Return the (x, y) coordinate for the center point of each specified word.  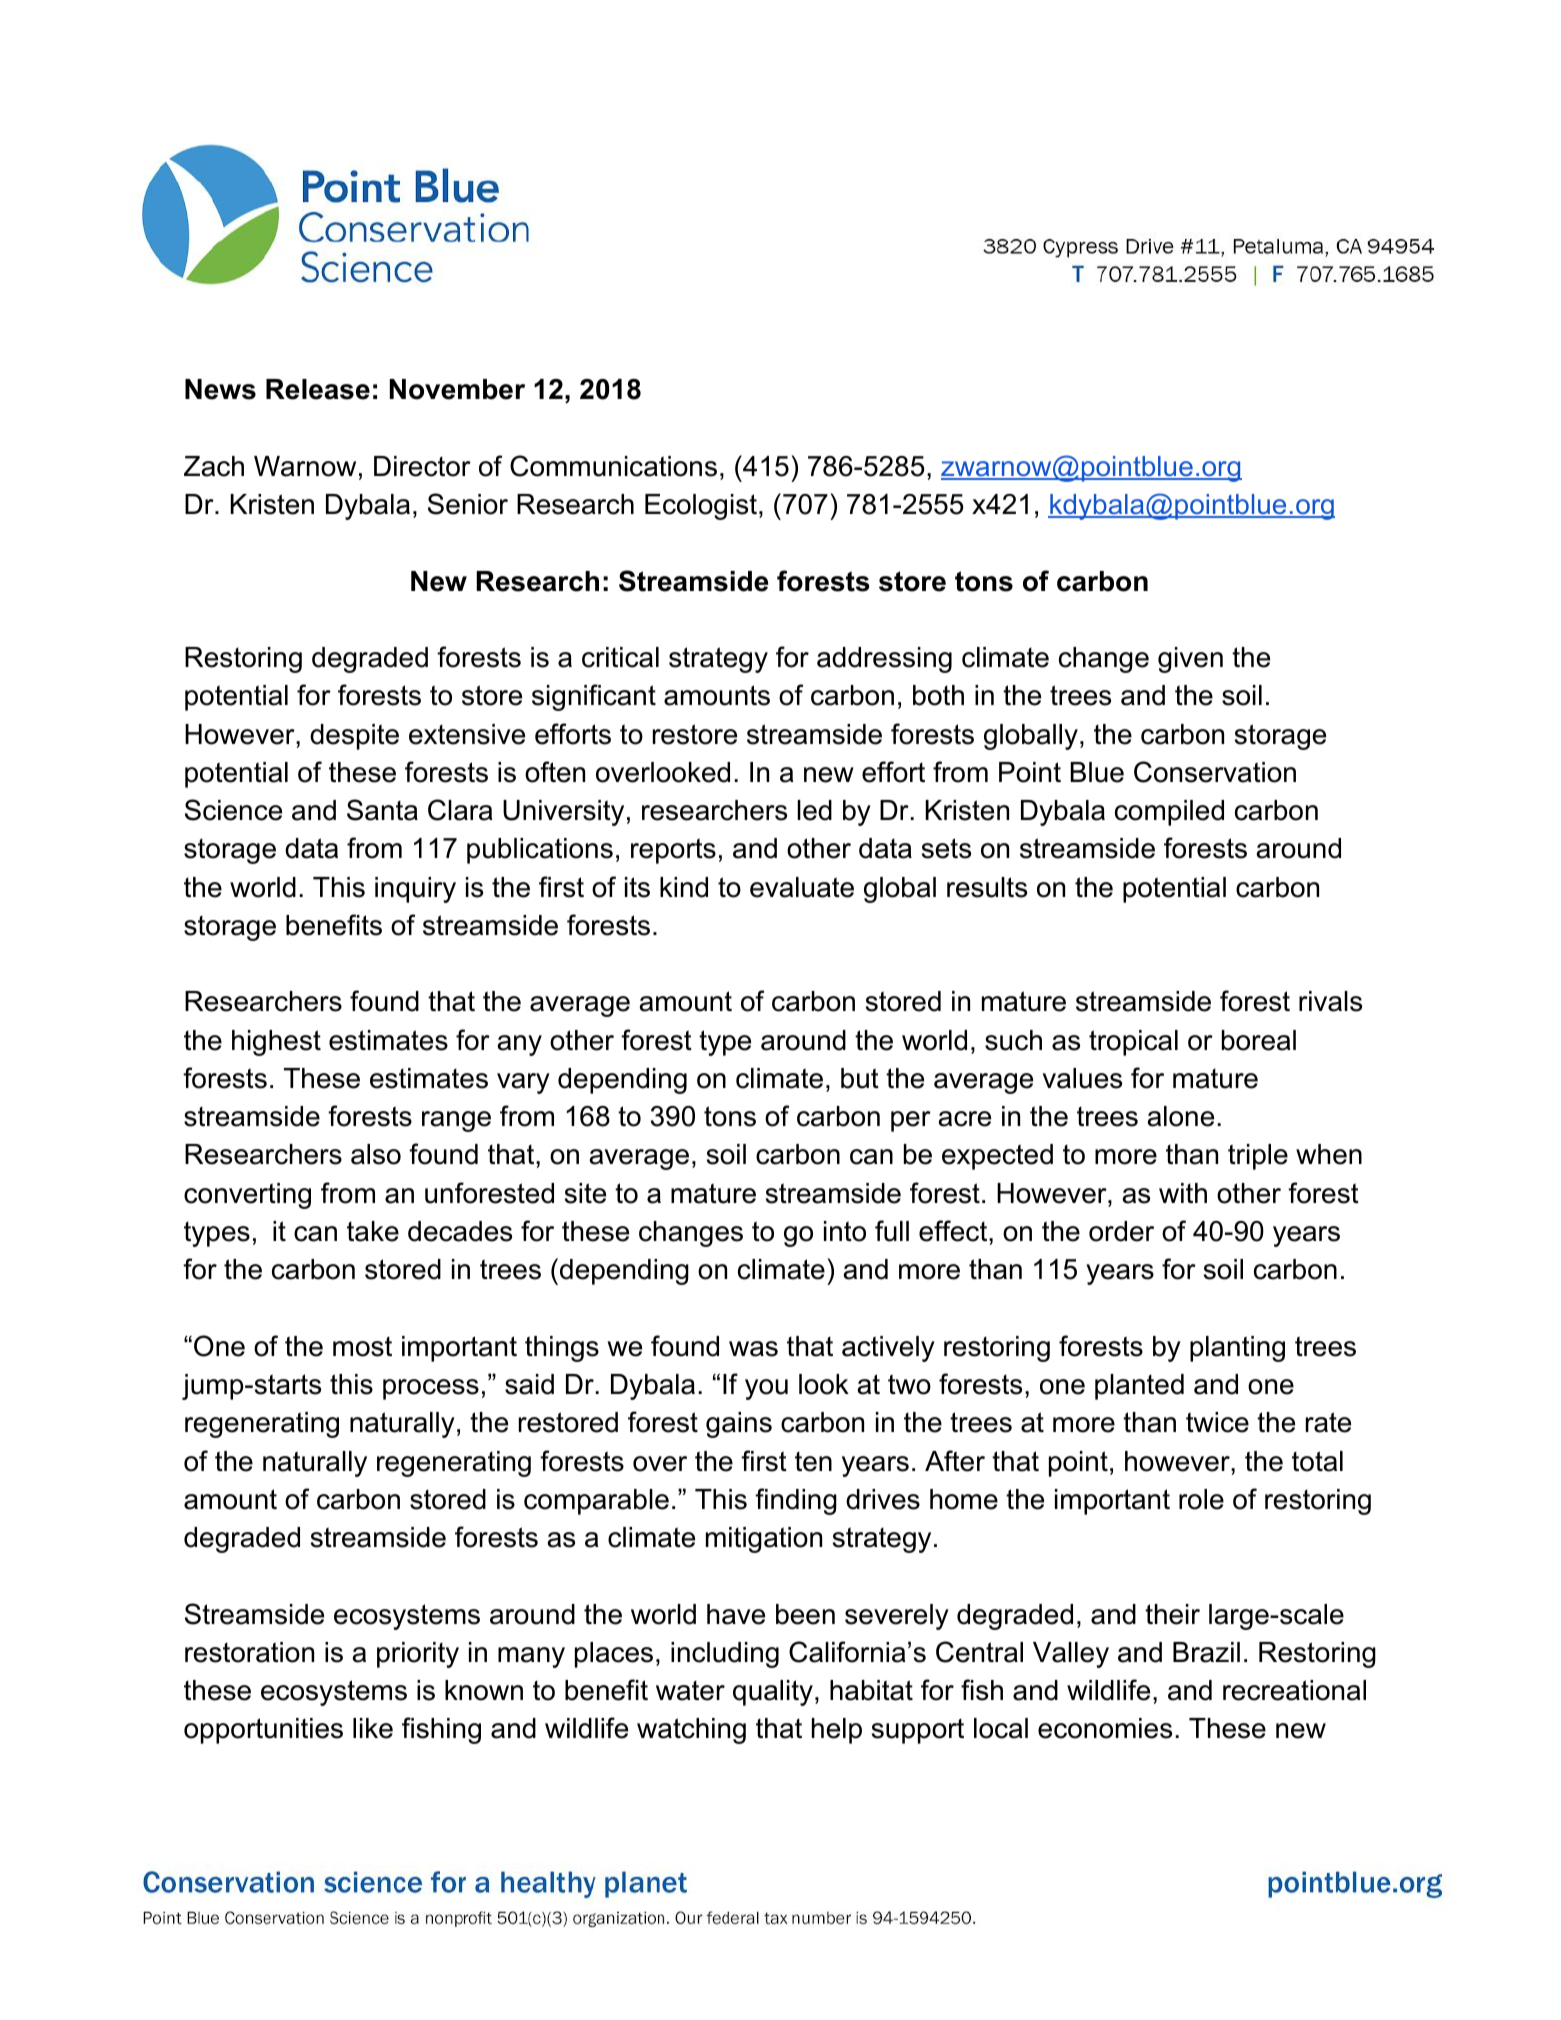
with (1183, 1193)
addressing (884, 660)
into (845, 1231)
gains (739, 1425)
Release (318, 389)
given (1190, 660)
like (373, 1728)
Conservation (1215, 772)
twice (1217, 1422)
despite (354, 737)
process (431, 1389)
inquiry (415, 890)
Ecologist (701, 507)
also (376, 1154)
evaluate (802, 887)
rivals (1330, 1001)
